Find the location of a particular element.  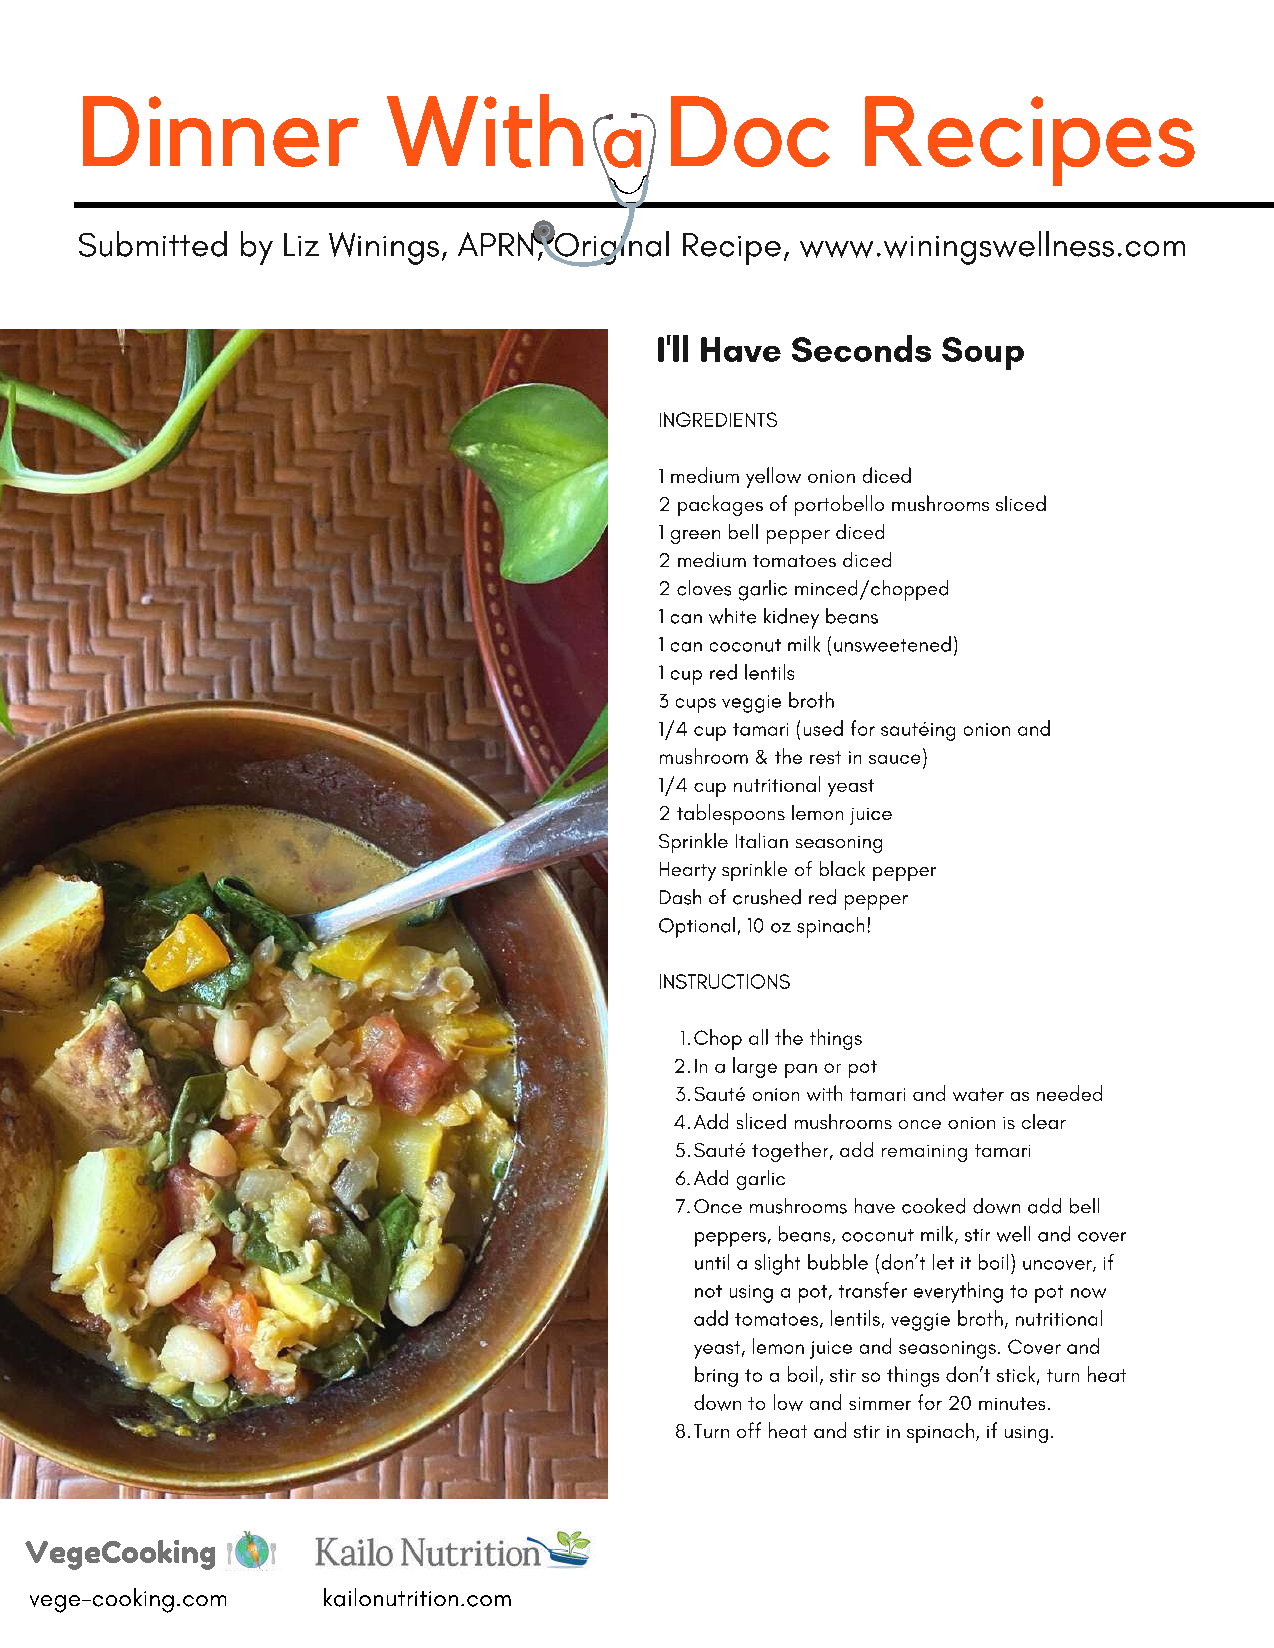

minutes is located at coordinates (1012, 1403).
